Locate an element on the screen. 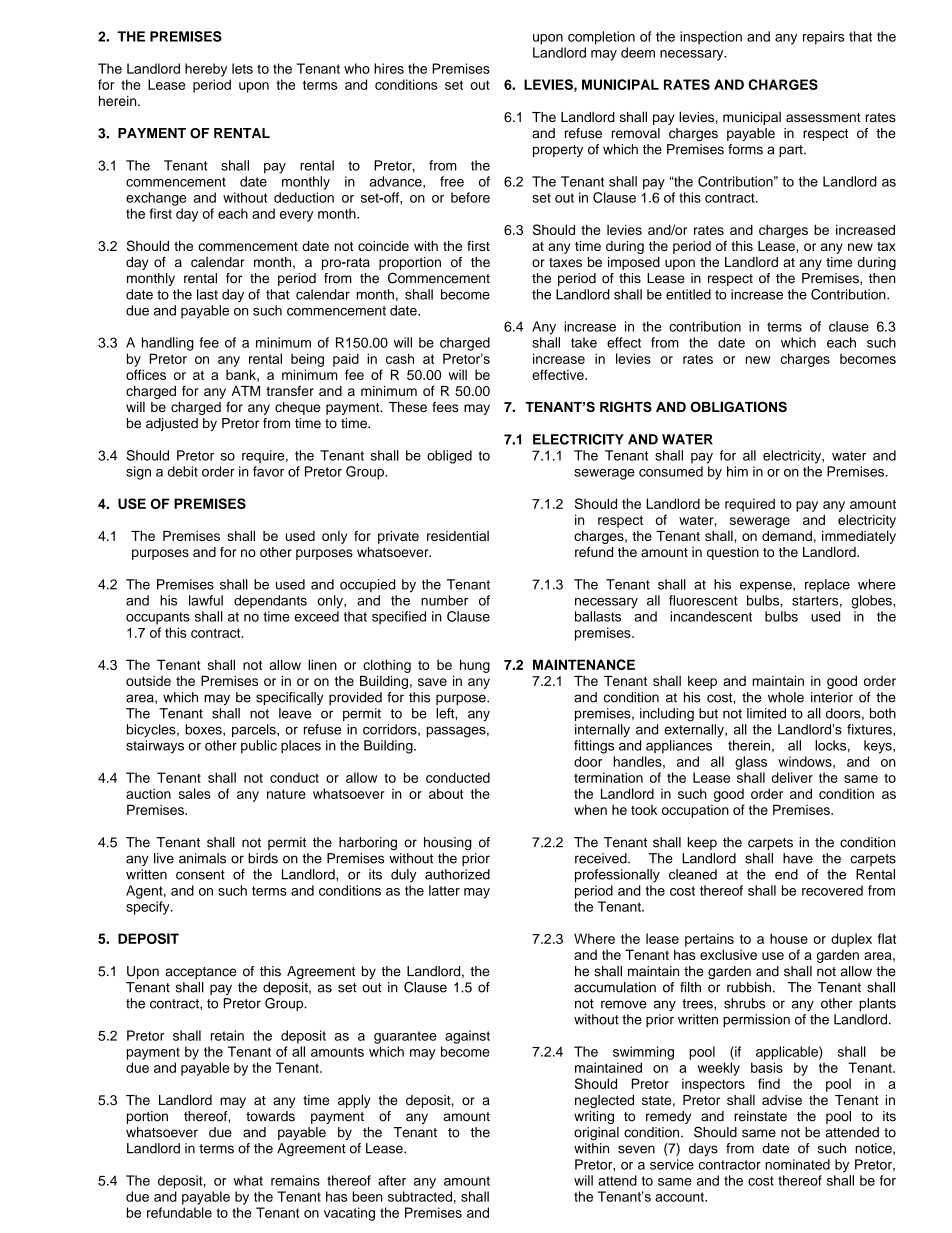  lets is located at coordinates (242, 68).
